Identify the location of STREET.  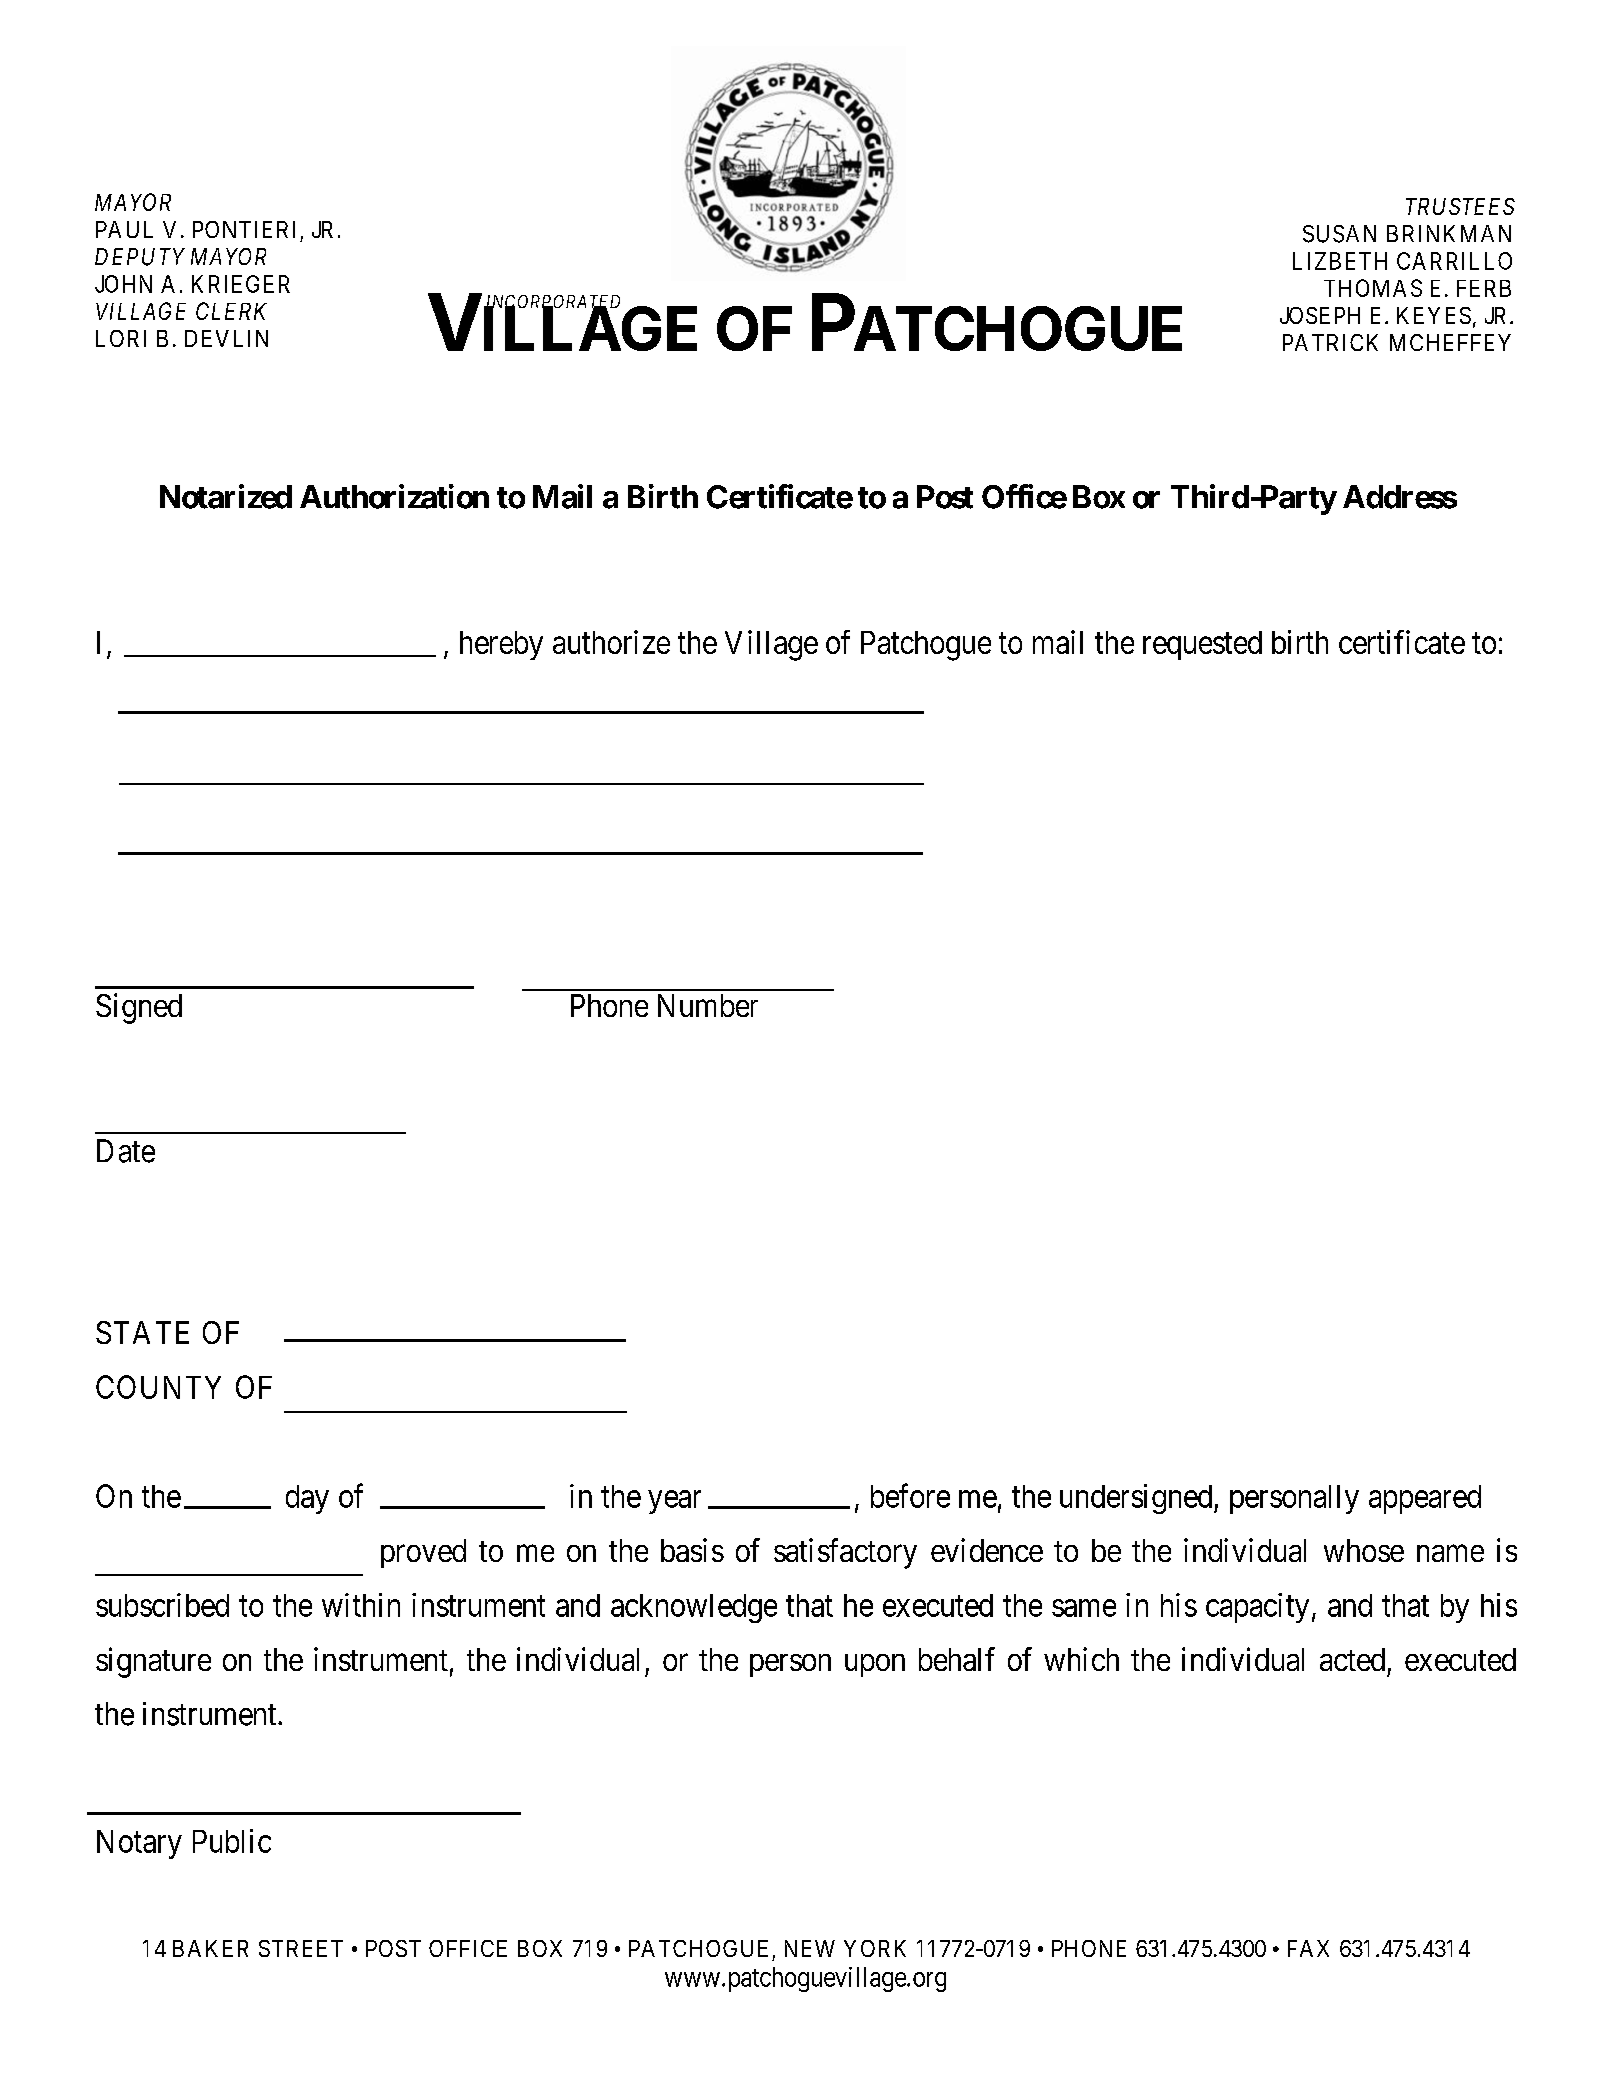
(301, 1948).
